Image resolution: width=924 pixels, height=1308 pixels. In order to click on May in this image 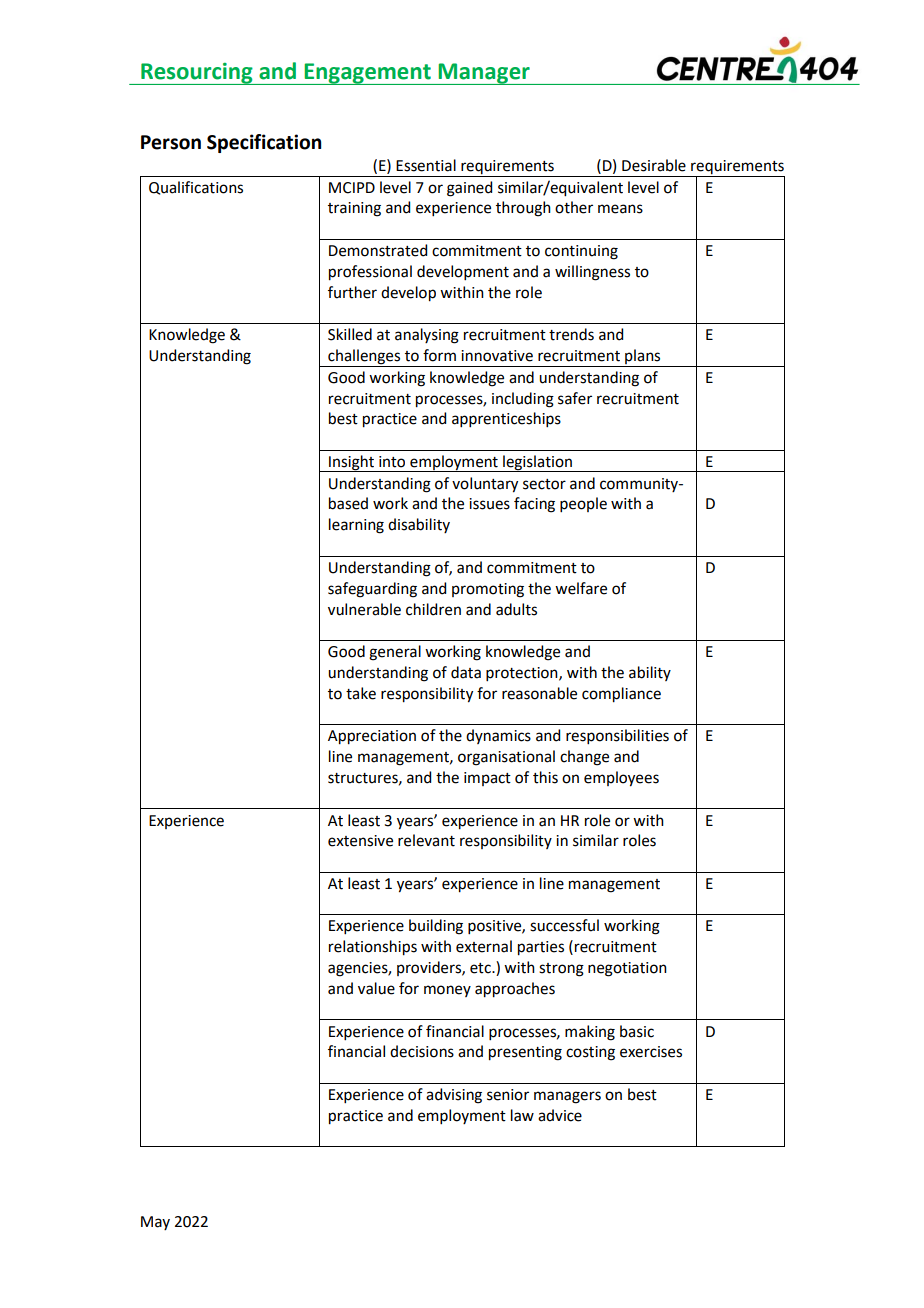, I will do `click(155, 1223)`.
